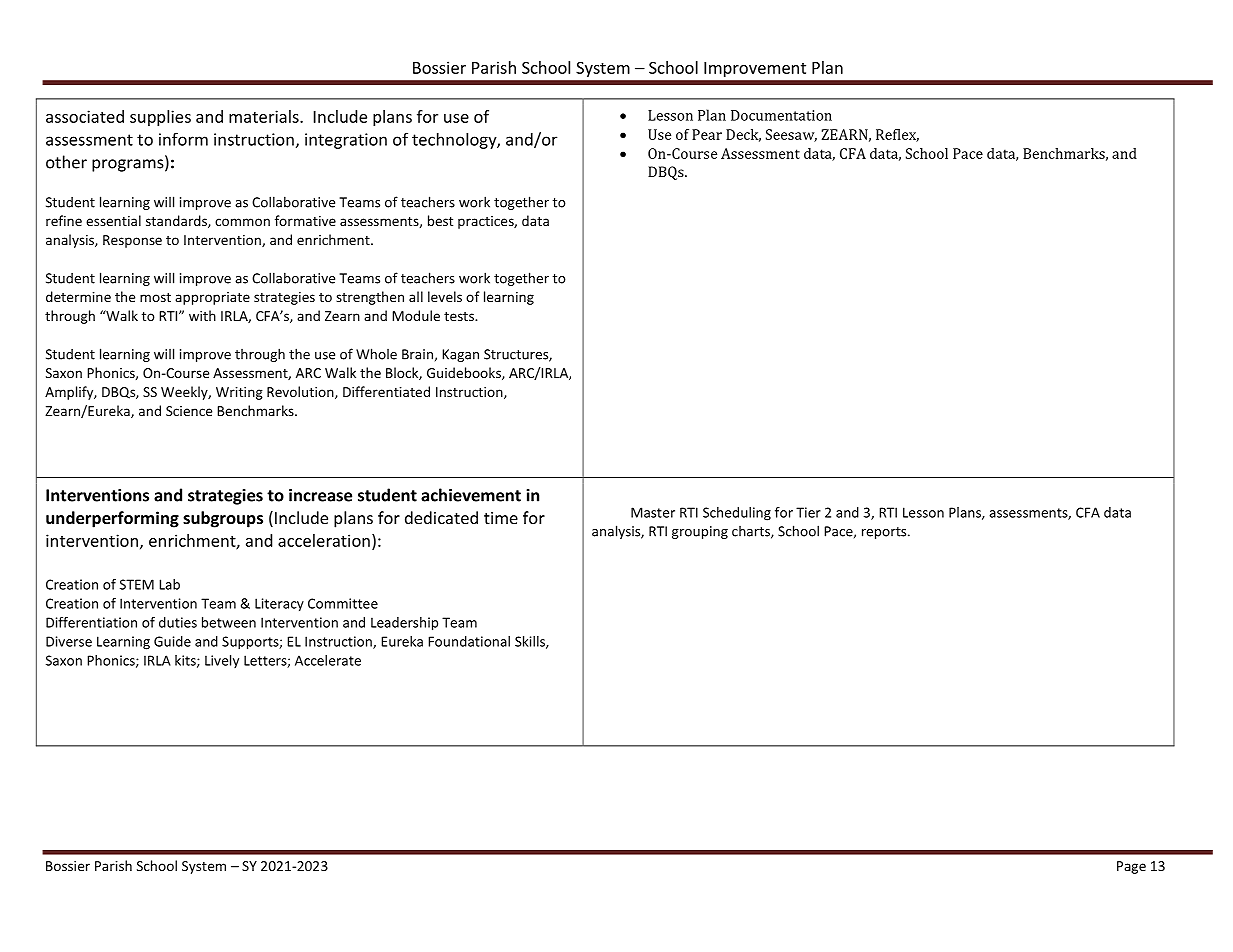 The height and width of the screenshot is (952, 1233). What do you see at coordinates (700, 532) in the screenshot?
I see `grouping` at bounding box center [700, 532].
